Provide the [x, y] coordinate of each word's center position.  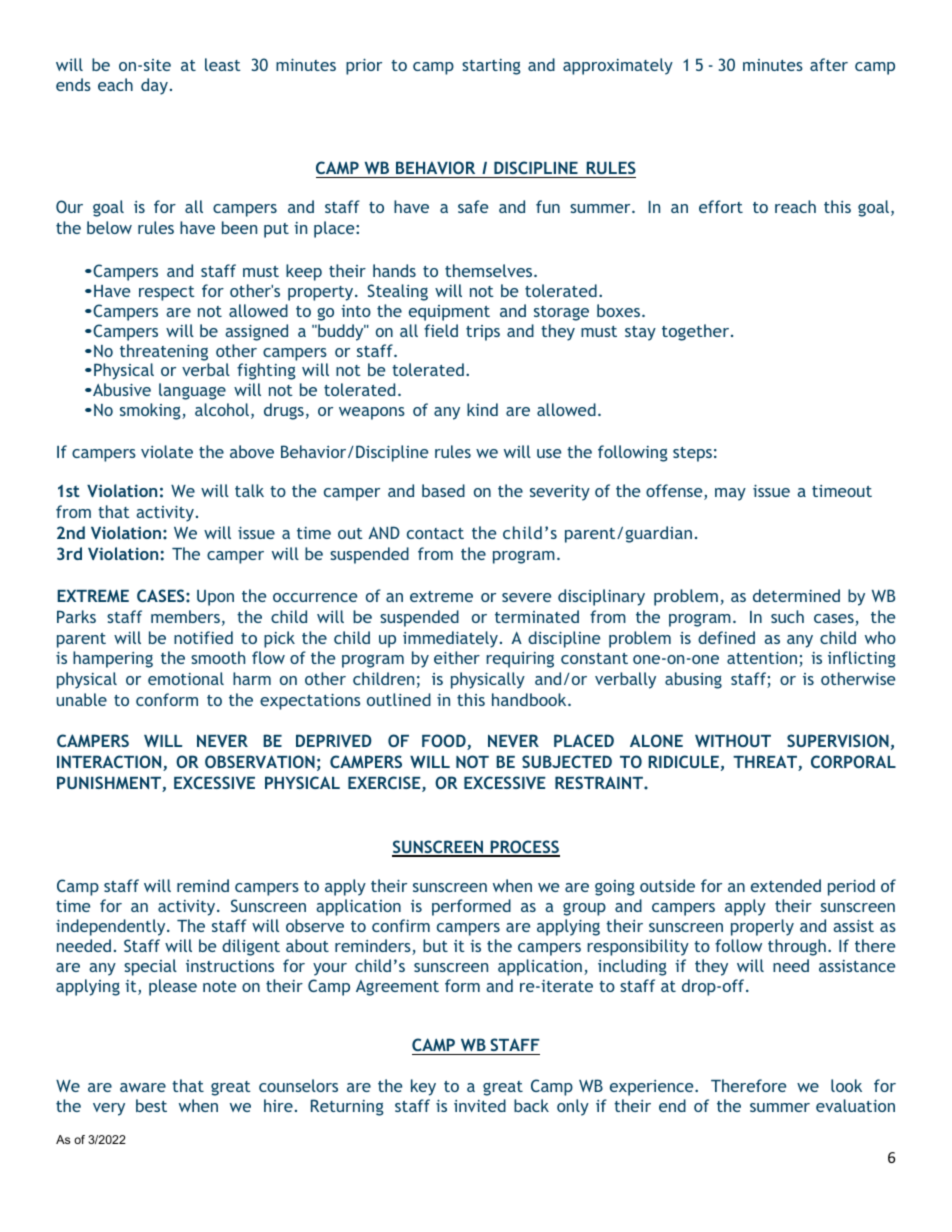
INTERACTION [110, 763]
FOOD [445, 742]
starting [491, 67]
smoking [151, 411]
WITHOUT [733, 740]
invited [480, 1105]
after [829, 64]
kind [482, 409]
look [846, 1085]
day [154, 86]
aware [143, 1087]
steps [692, 454]
